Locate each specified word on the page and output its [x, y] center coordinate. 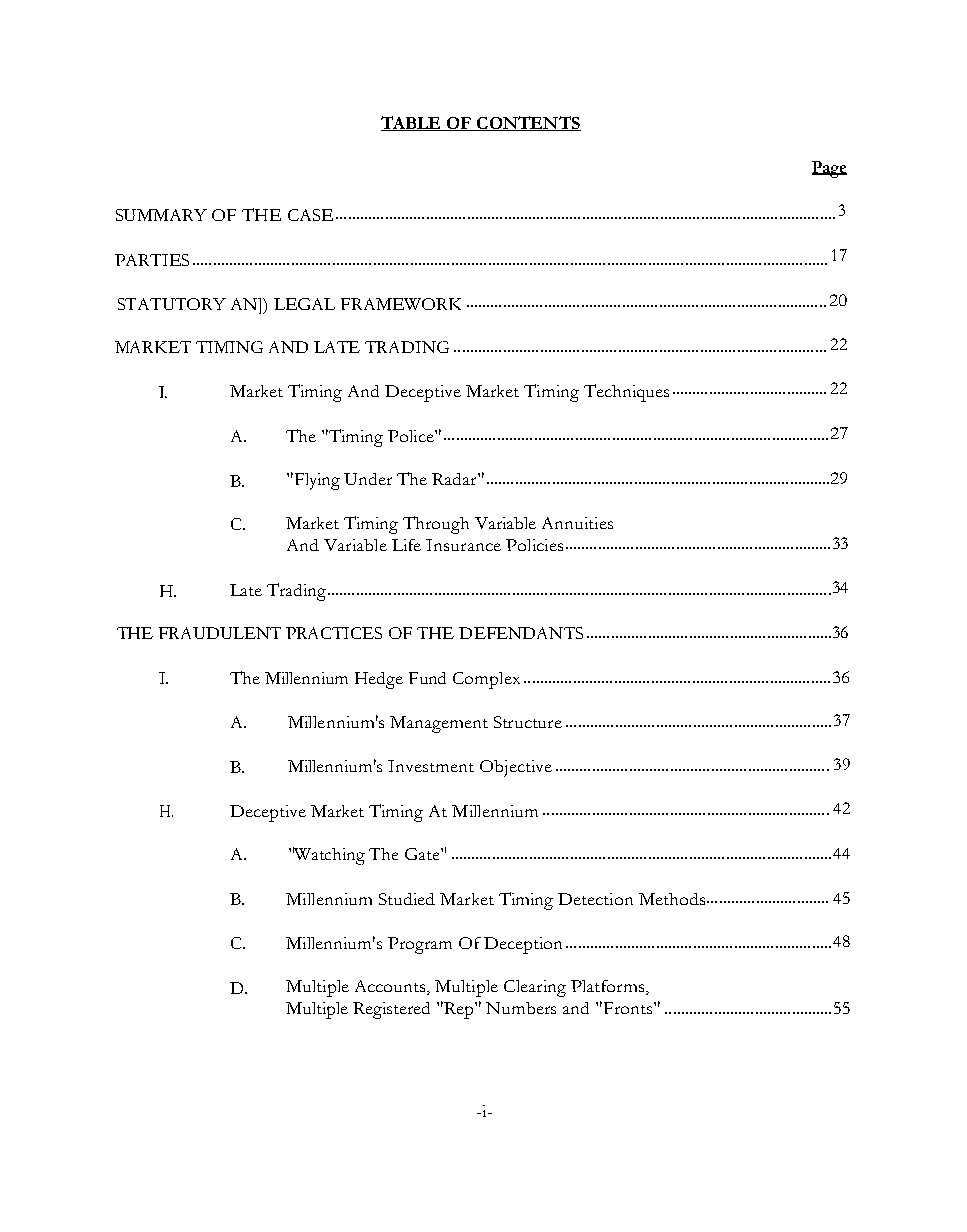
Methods [672, 899]
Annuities [577, 523]
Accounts [391, 987]
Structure [528, 722]
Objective [516, 768]
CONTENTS [528, 123]
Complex [486, 680]
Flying [316, 481]
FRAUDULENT [220, 633]
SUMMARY [161, 215]
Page [829, 169]
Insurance [463, 545]
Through [436, 525]
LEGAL [304, 304]
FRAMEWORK [401, 304]
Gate [423, 854]
